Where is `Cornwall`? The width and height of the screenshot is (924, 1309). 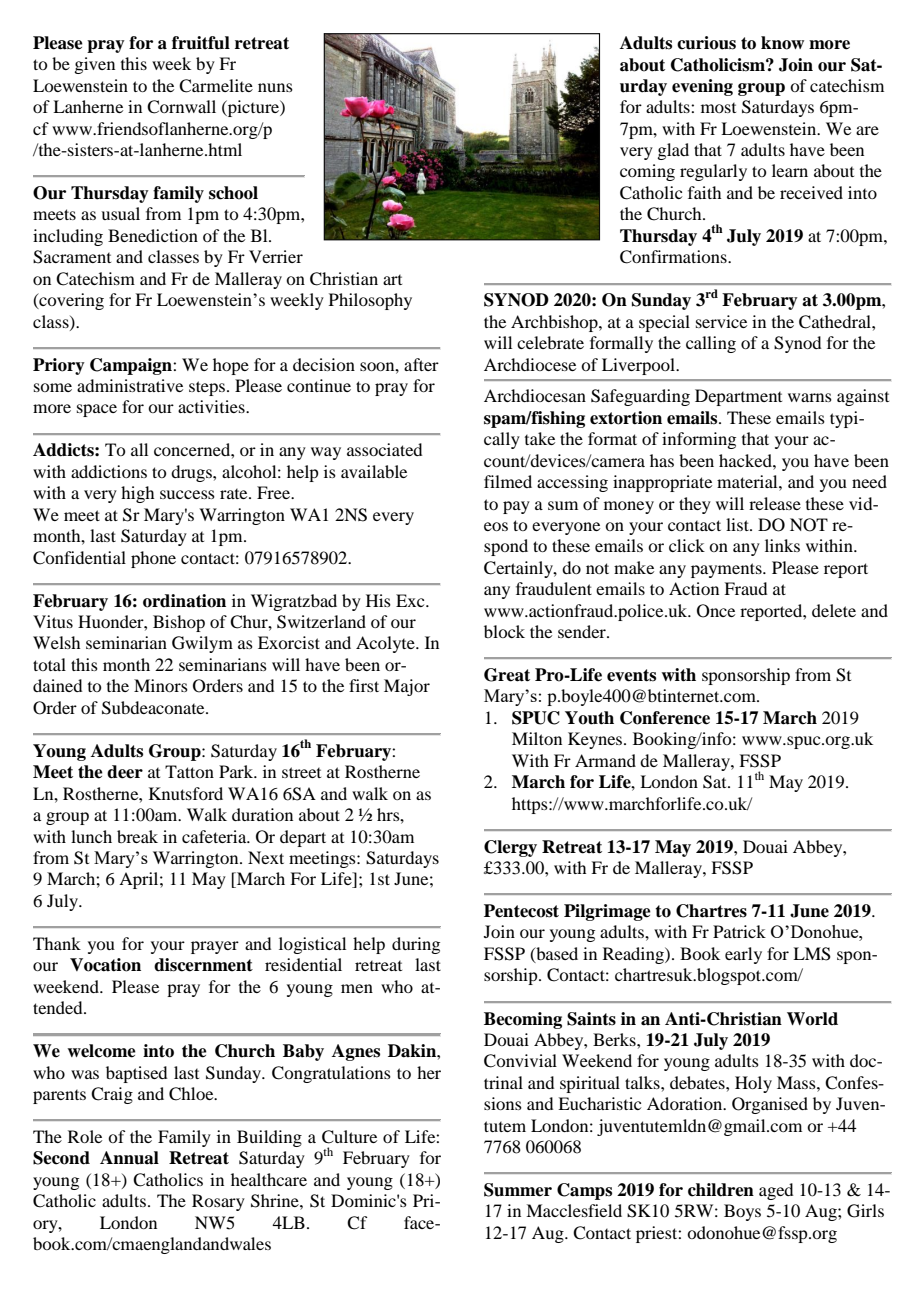
Cornwall is located at coordinates (181, 107).
